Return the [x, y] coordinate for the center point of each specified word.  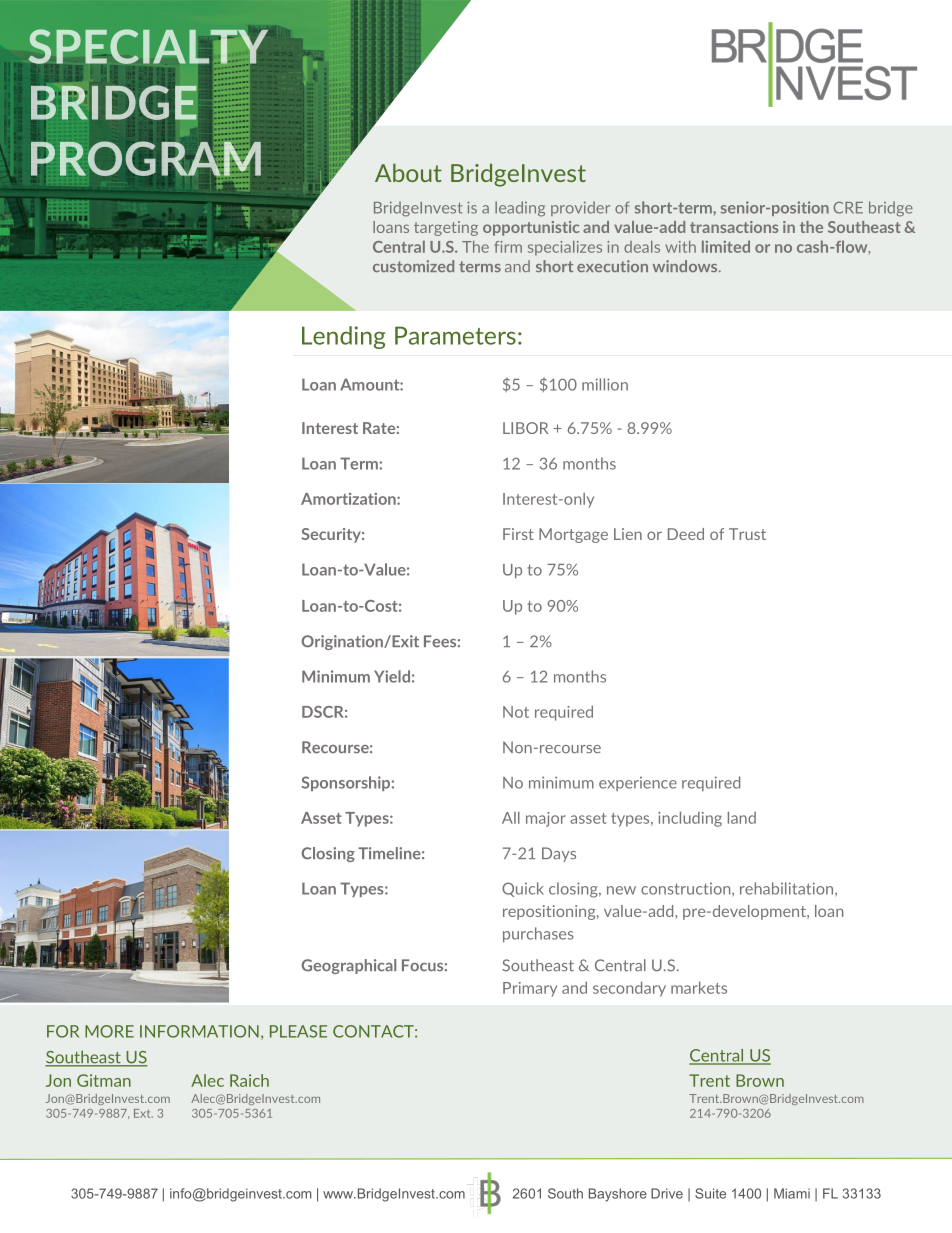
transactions [734, 227]
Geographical [348, 966]
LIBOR [525, 428]
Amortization [349, 499]
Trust [747, 534]
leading [520, 209]
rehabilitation [788, 889]
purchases [538, 934]
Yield [392, 676]
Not [516, 712]
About [408, 173]
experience [638, 784]
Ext [143, 1113]
